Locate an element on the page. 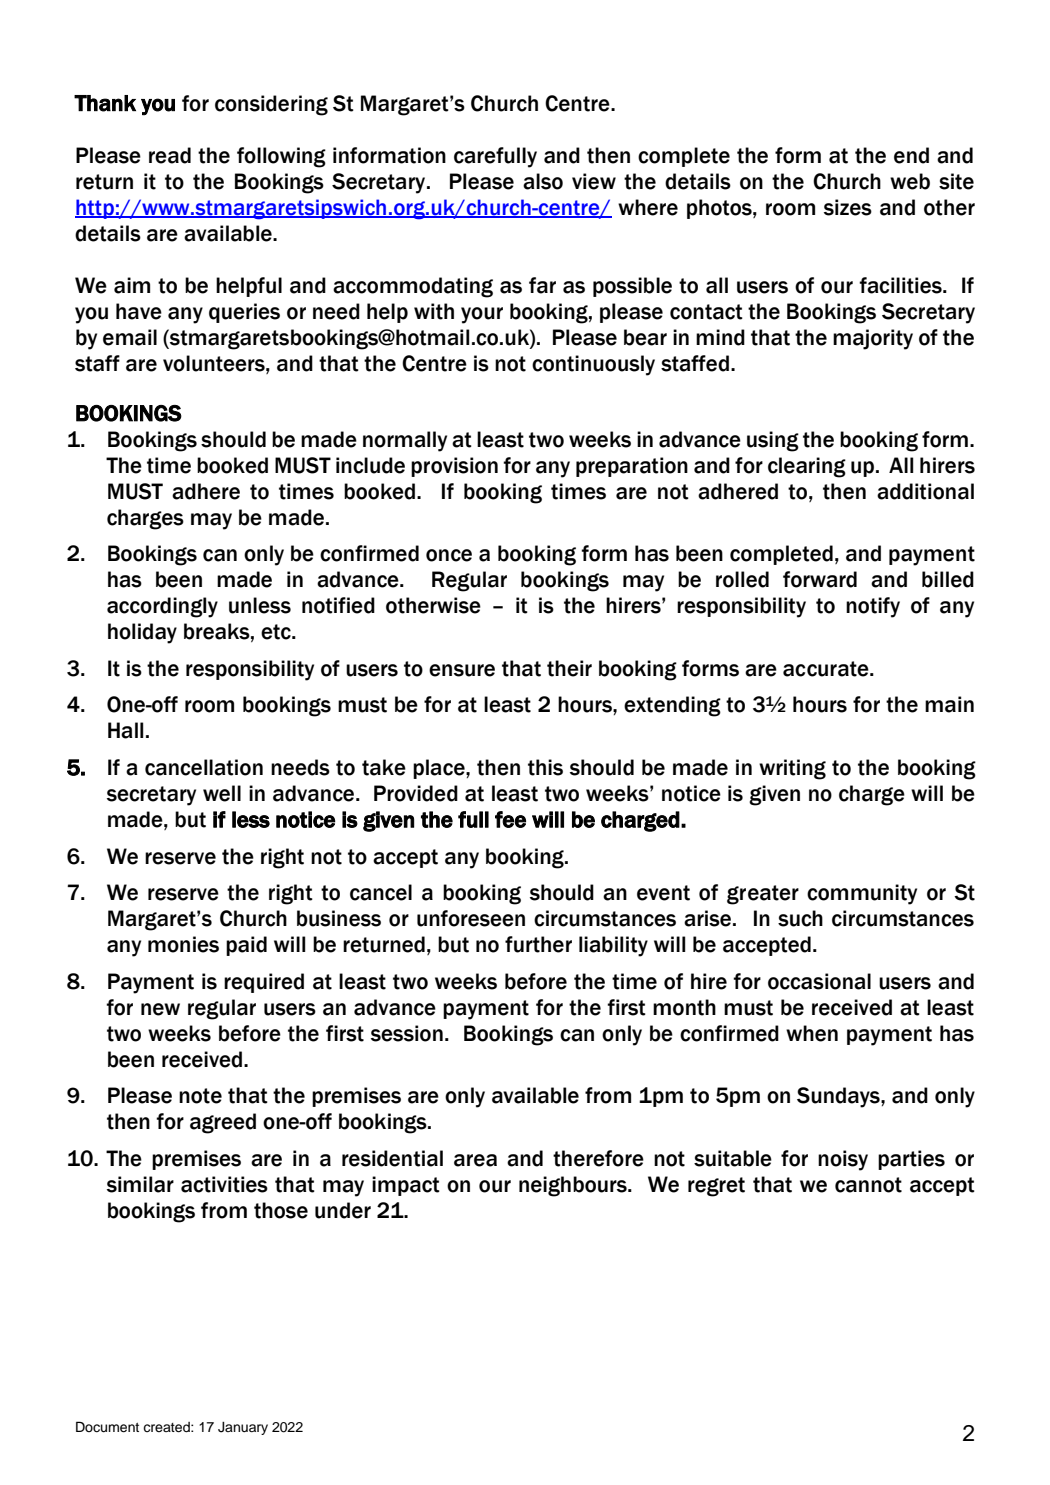  writing is located at coordinates (792, 769).
